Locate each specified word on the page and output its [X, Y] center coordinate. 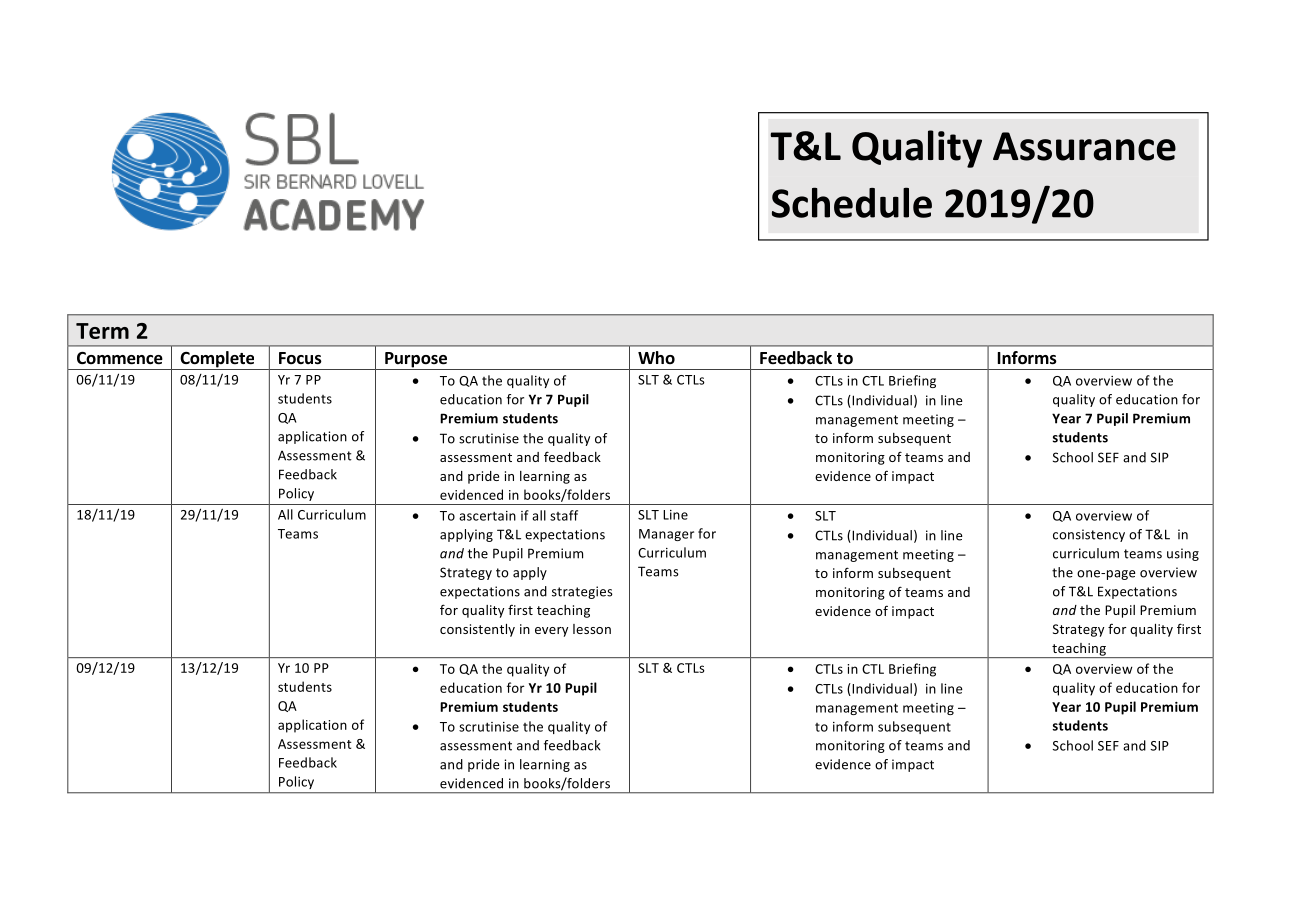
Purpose [416, 361]
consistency [1089, 535]
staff [564, 515]
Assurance [1084, 146]
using [1183, 554]
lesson [592, 629]
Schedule [852, 202]
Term [102, 331]
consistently [477, 630]
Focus [300, 358]
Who [656, 357]
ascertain [487, 516]
